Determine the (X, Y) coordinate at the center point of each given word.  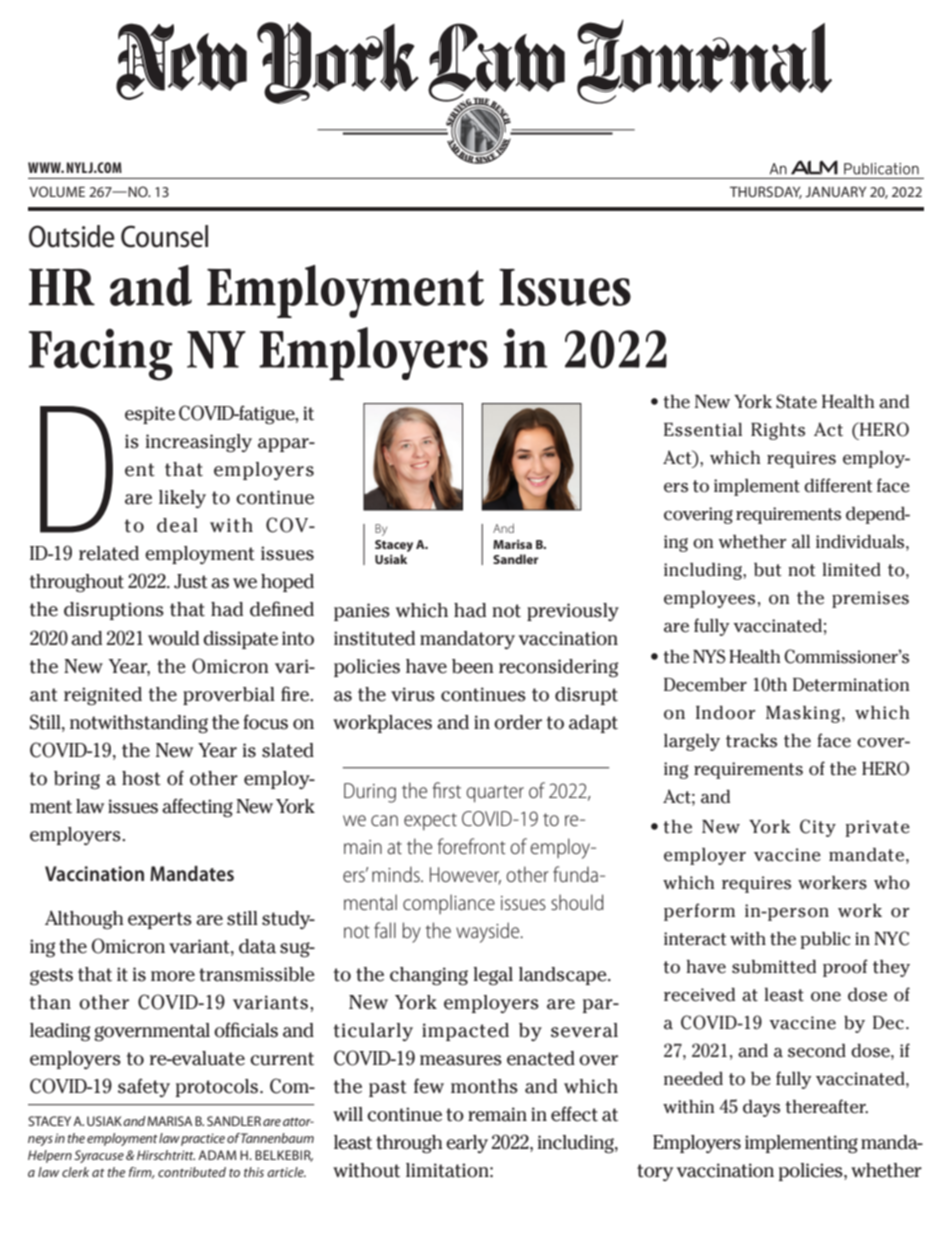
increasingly (199, 443)
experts (160, 920)
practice (203, 1139)
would (173, 638)
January (835, 191)
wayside (489, 932)
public (825, 940)
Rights (778, 431)
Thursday (766, 192)
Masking (803, 714)
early (467, 1144)
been (473, 666)
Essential (703, 430)
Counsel (164, 236)
